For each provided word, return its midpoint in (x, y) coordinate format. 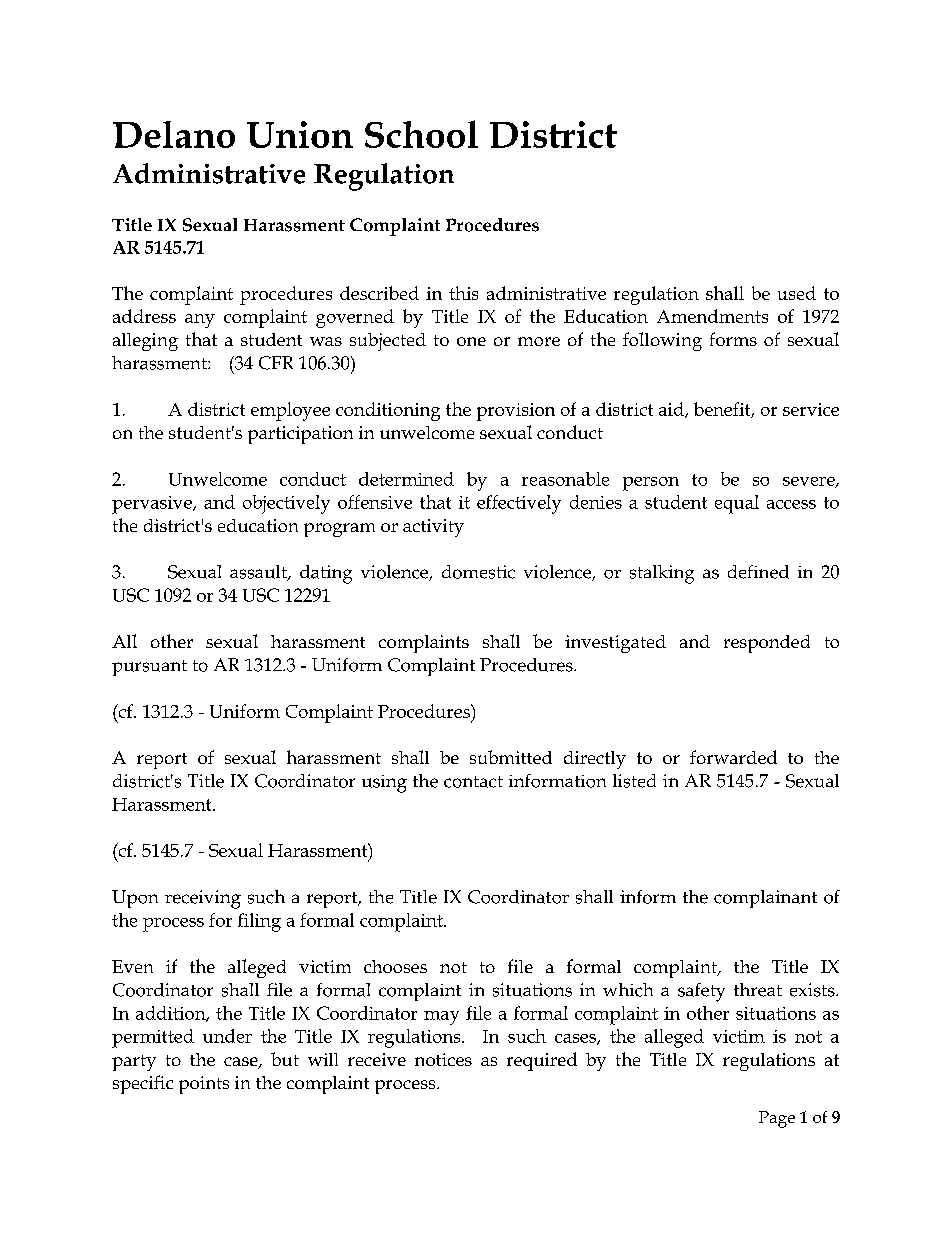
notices (443, 1059)
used (797, 293)
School (421, 134)
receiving (203, 899)
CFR (276, 363)
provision (516, 412)
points (204, 1085)
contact (473, 782)
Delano (174, 134)
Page (777, 1119)
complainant (765, 899)
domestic (478, 572)
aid (672, 410)
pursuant (149, 668)
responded (767, 644)
